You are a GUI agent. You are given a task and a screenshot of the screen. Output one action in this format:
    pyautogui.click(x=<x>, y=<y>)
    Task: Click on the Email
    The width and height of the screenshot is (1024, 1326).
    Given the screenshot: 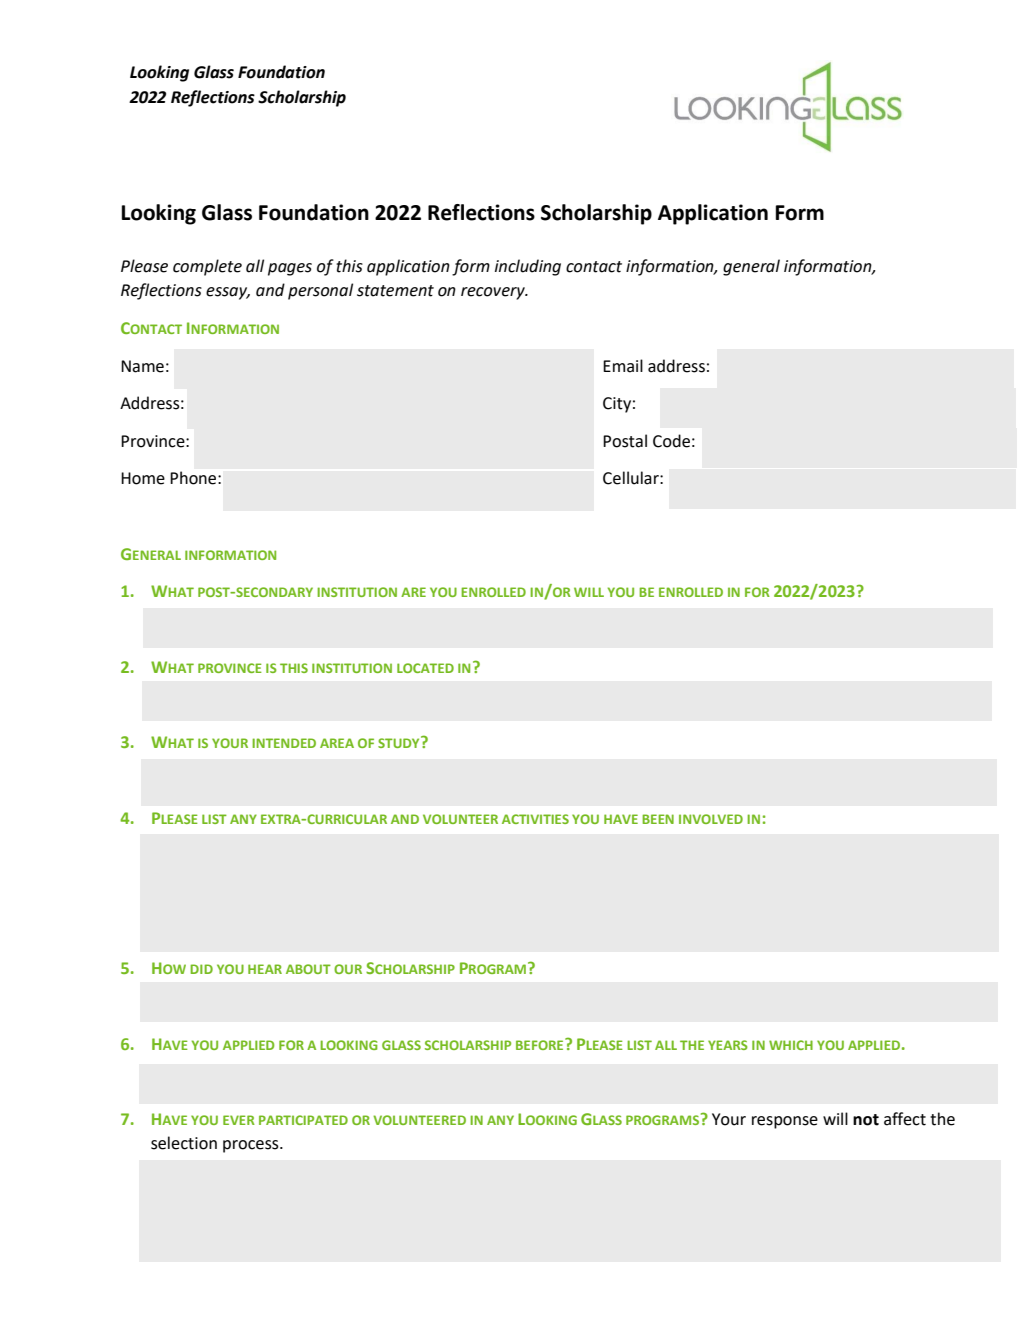 What is the action you would take?
    pyautogui.click(x=623, y=366)
